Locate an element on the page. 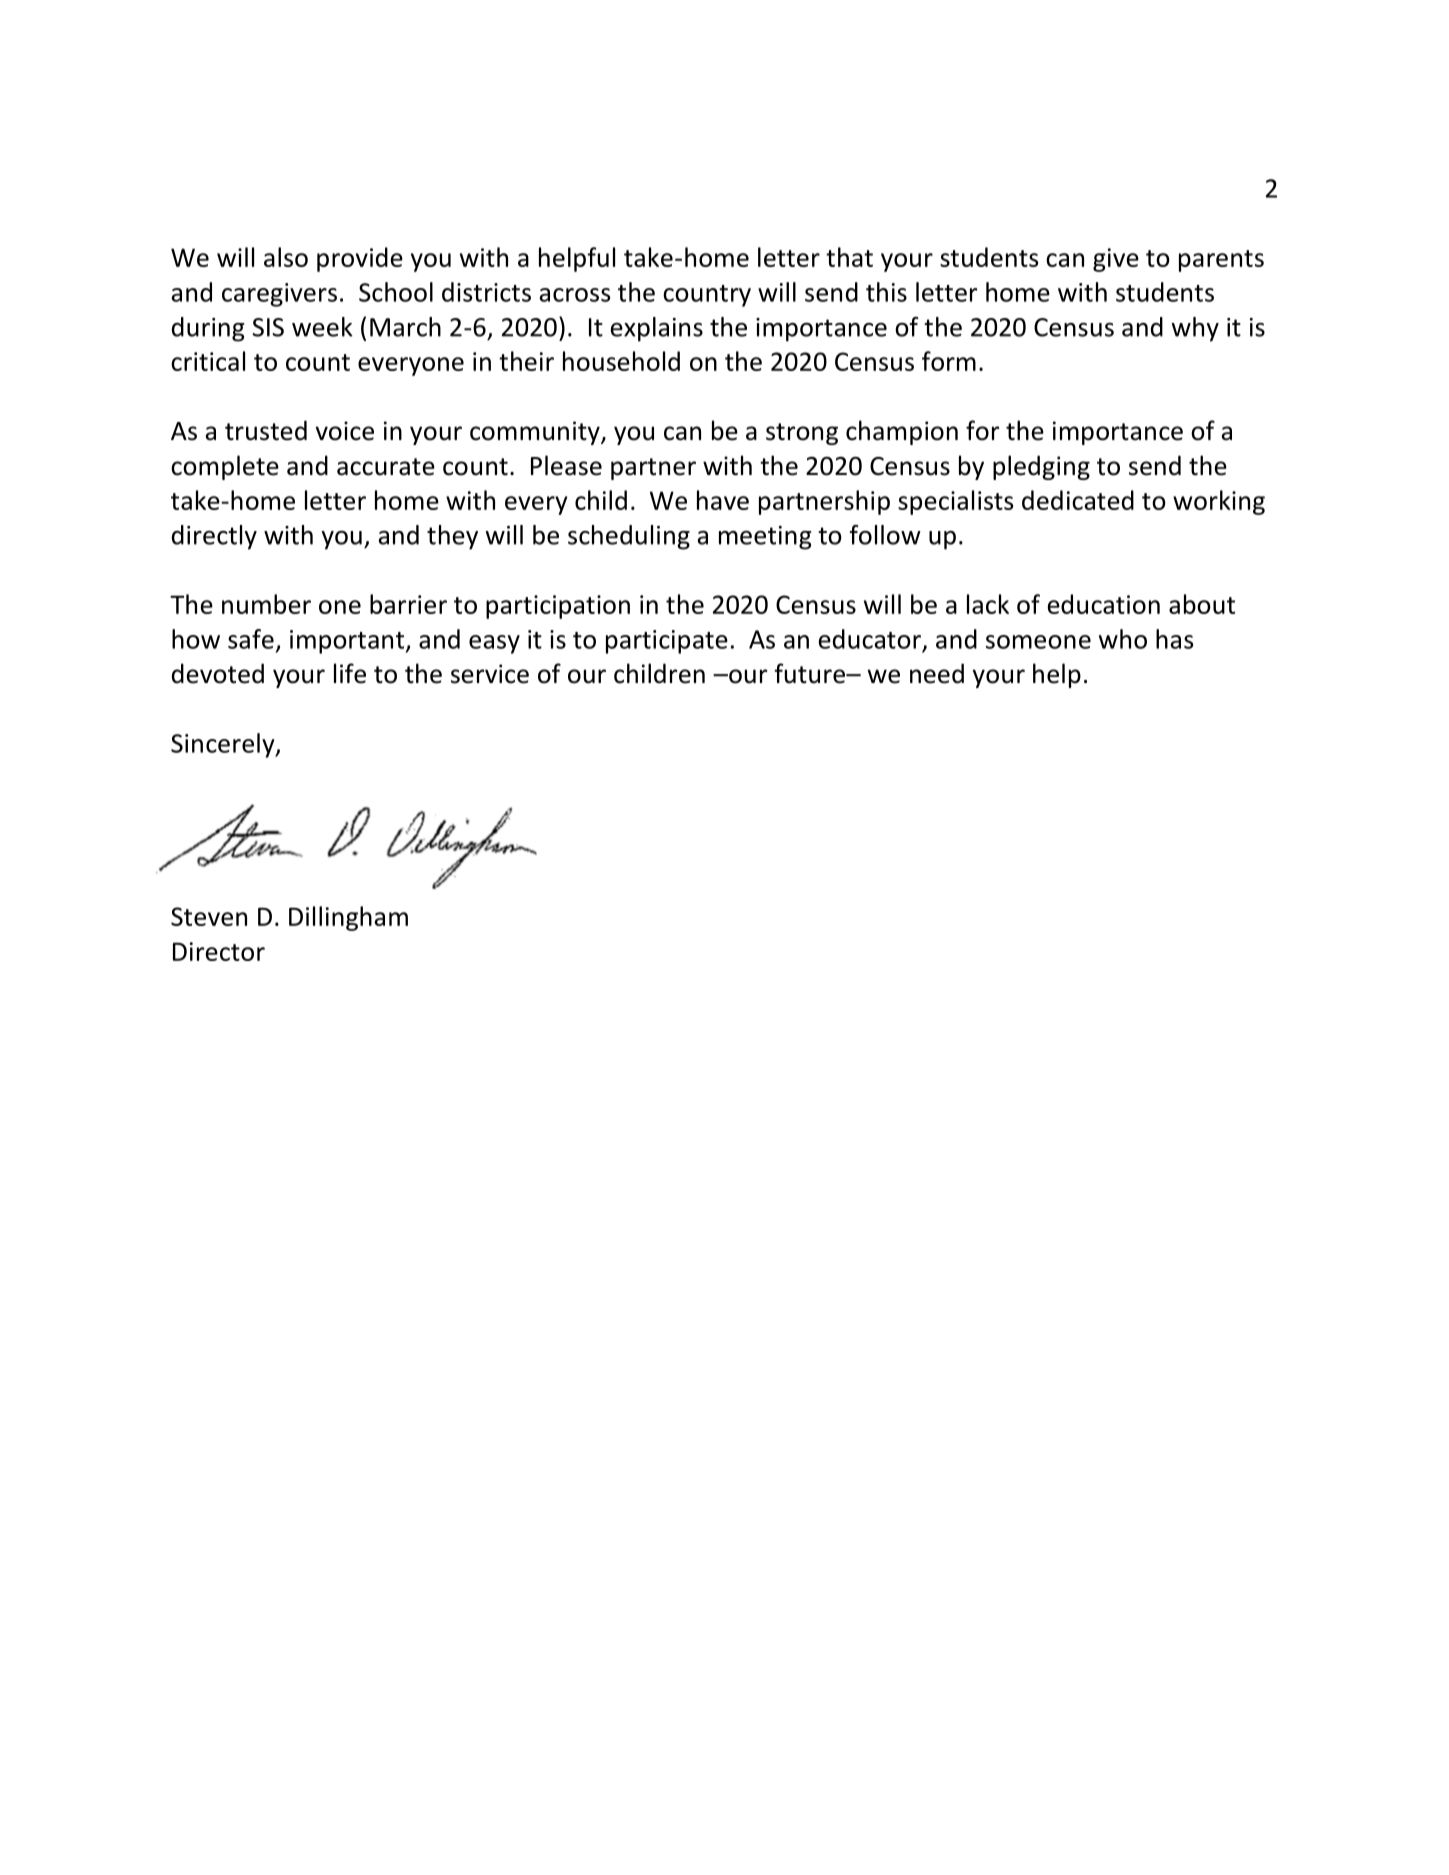 This page has height=1875, width=1449. strong is located at coordinates (802, 434).
